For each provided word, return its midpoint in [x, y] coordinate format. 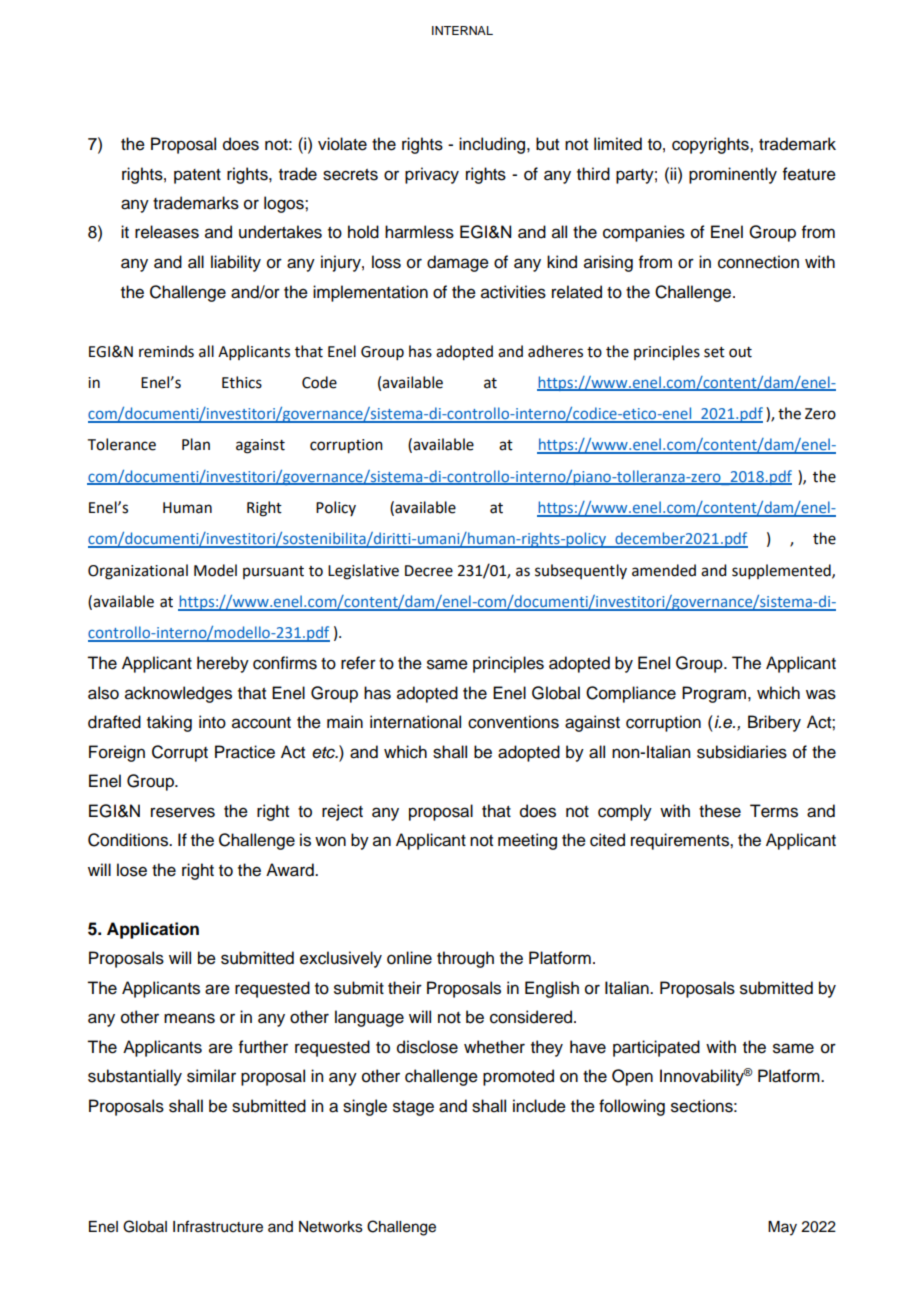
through [465, 959]
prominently [733, 175]
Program [714, 694]
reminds [166, 351]
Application [153, 930]
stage [413, 1108]
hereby [223, 664]
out [740, 352]
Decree [429, 571]
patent [197, 176]
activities [513, 292]
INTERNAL [462, 30]
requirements [681, 841]
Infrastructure [218, 1226]
